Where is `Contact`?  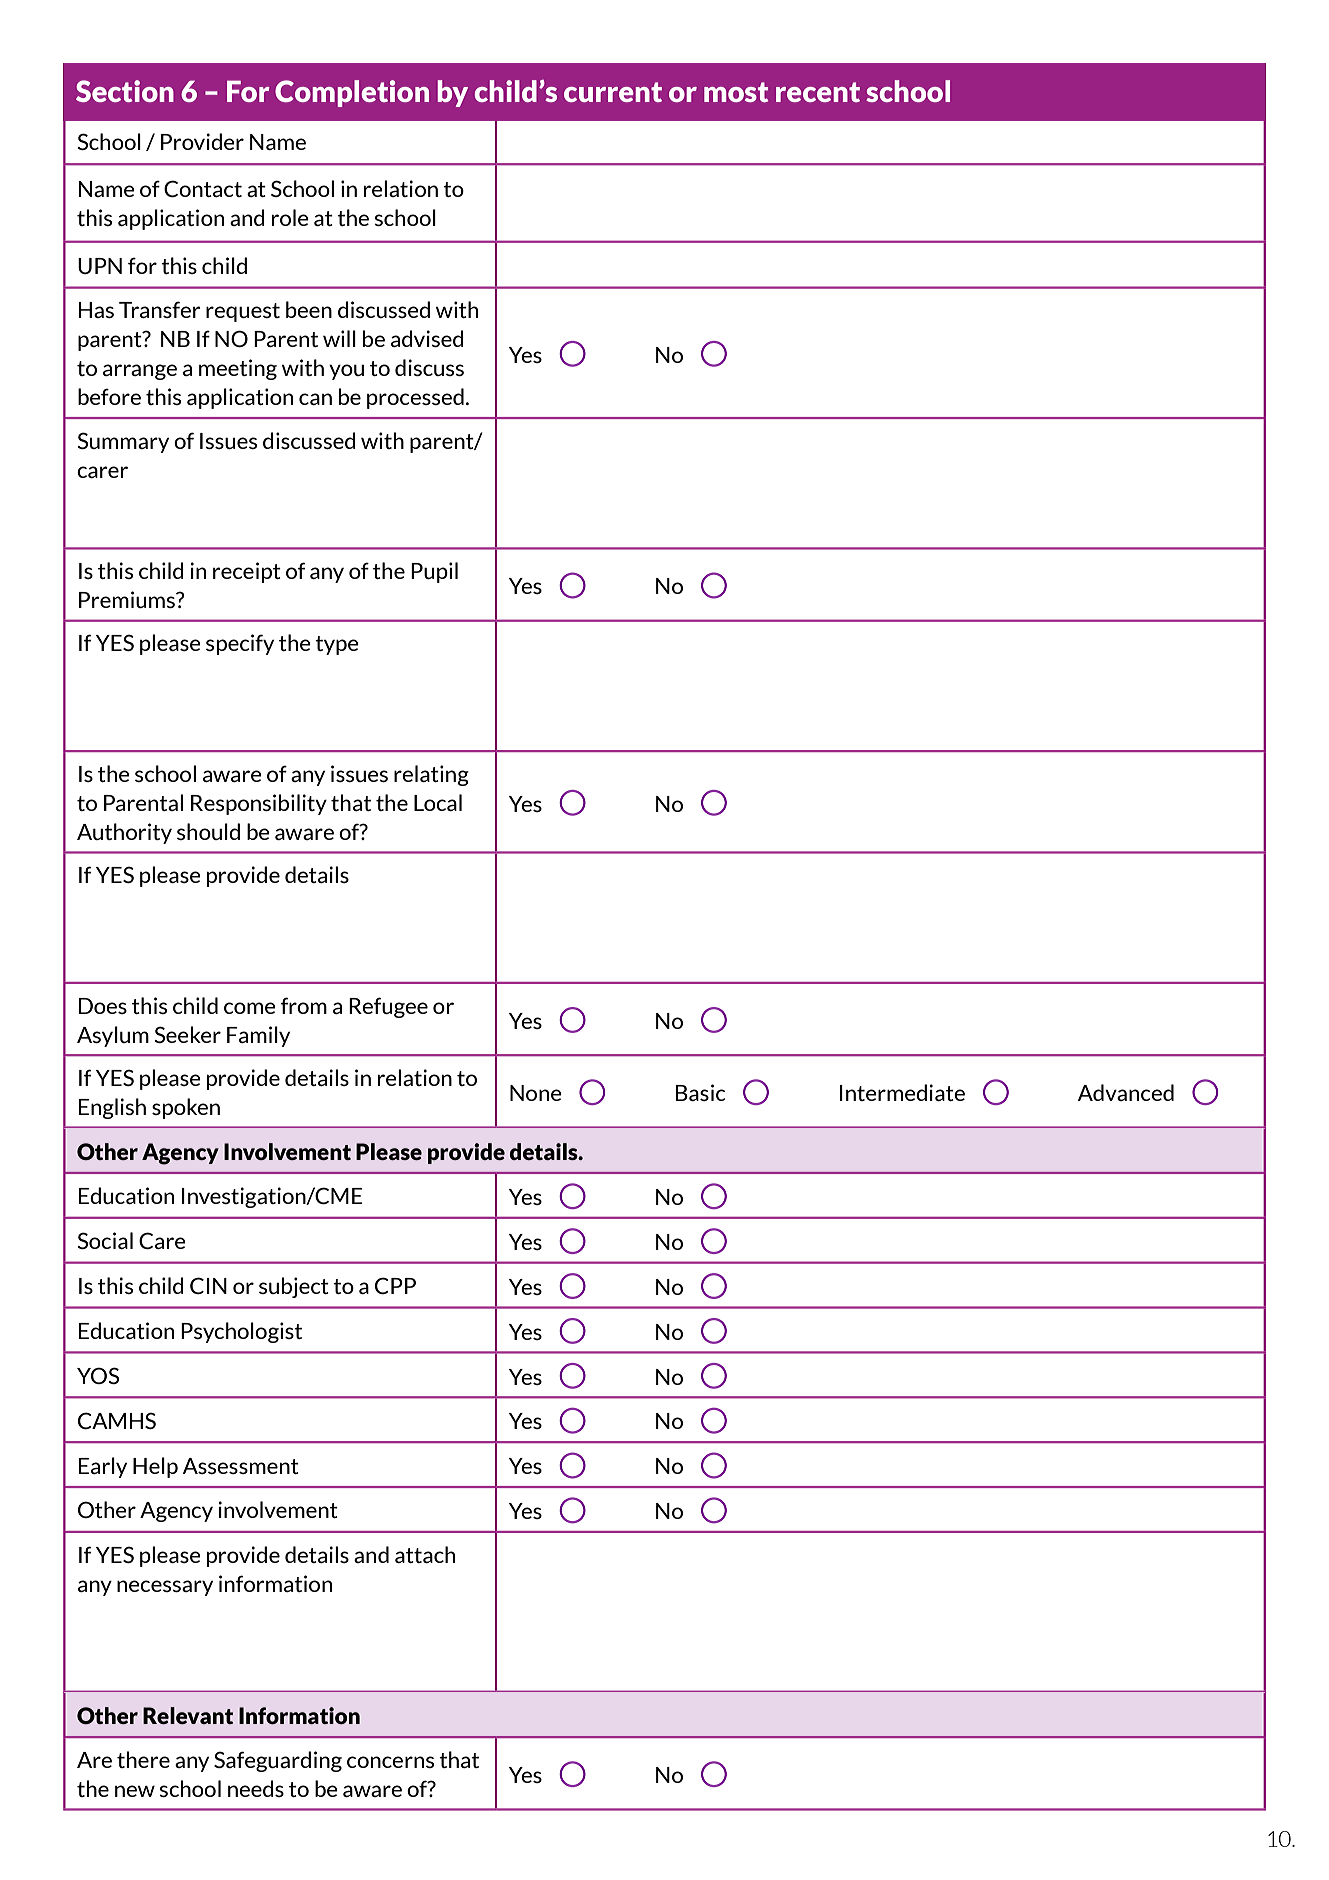 Contact is located at coordinates (203, 188).
